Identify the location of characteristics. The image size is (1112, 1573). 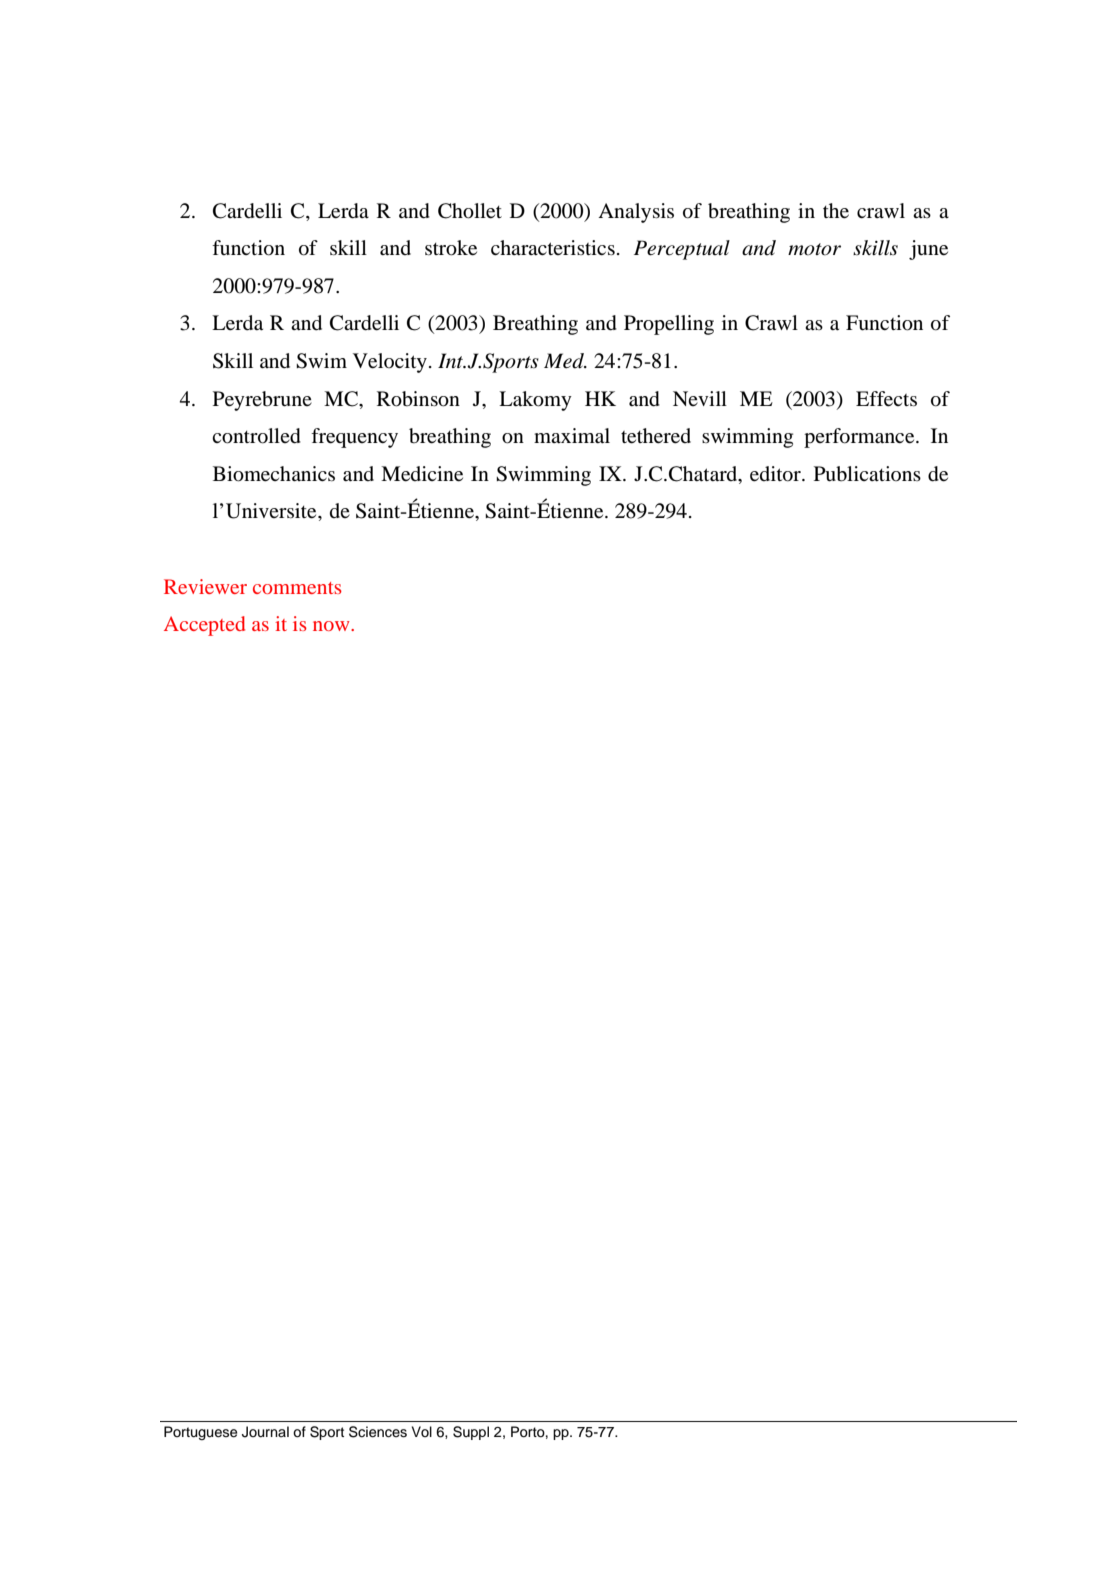
(553, 247).
